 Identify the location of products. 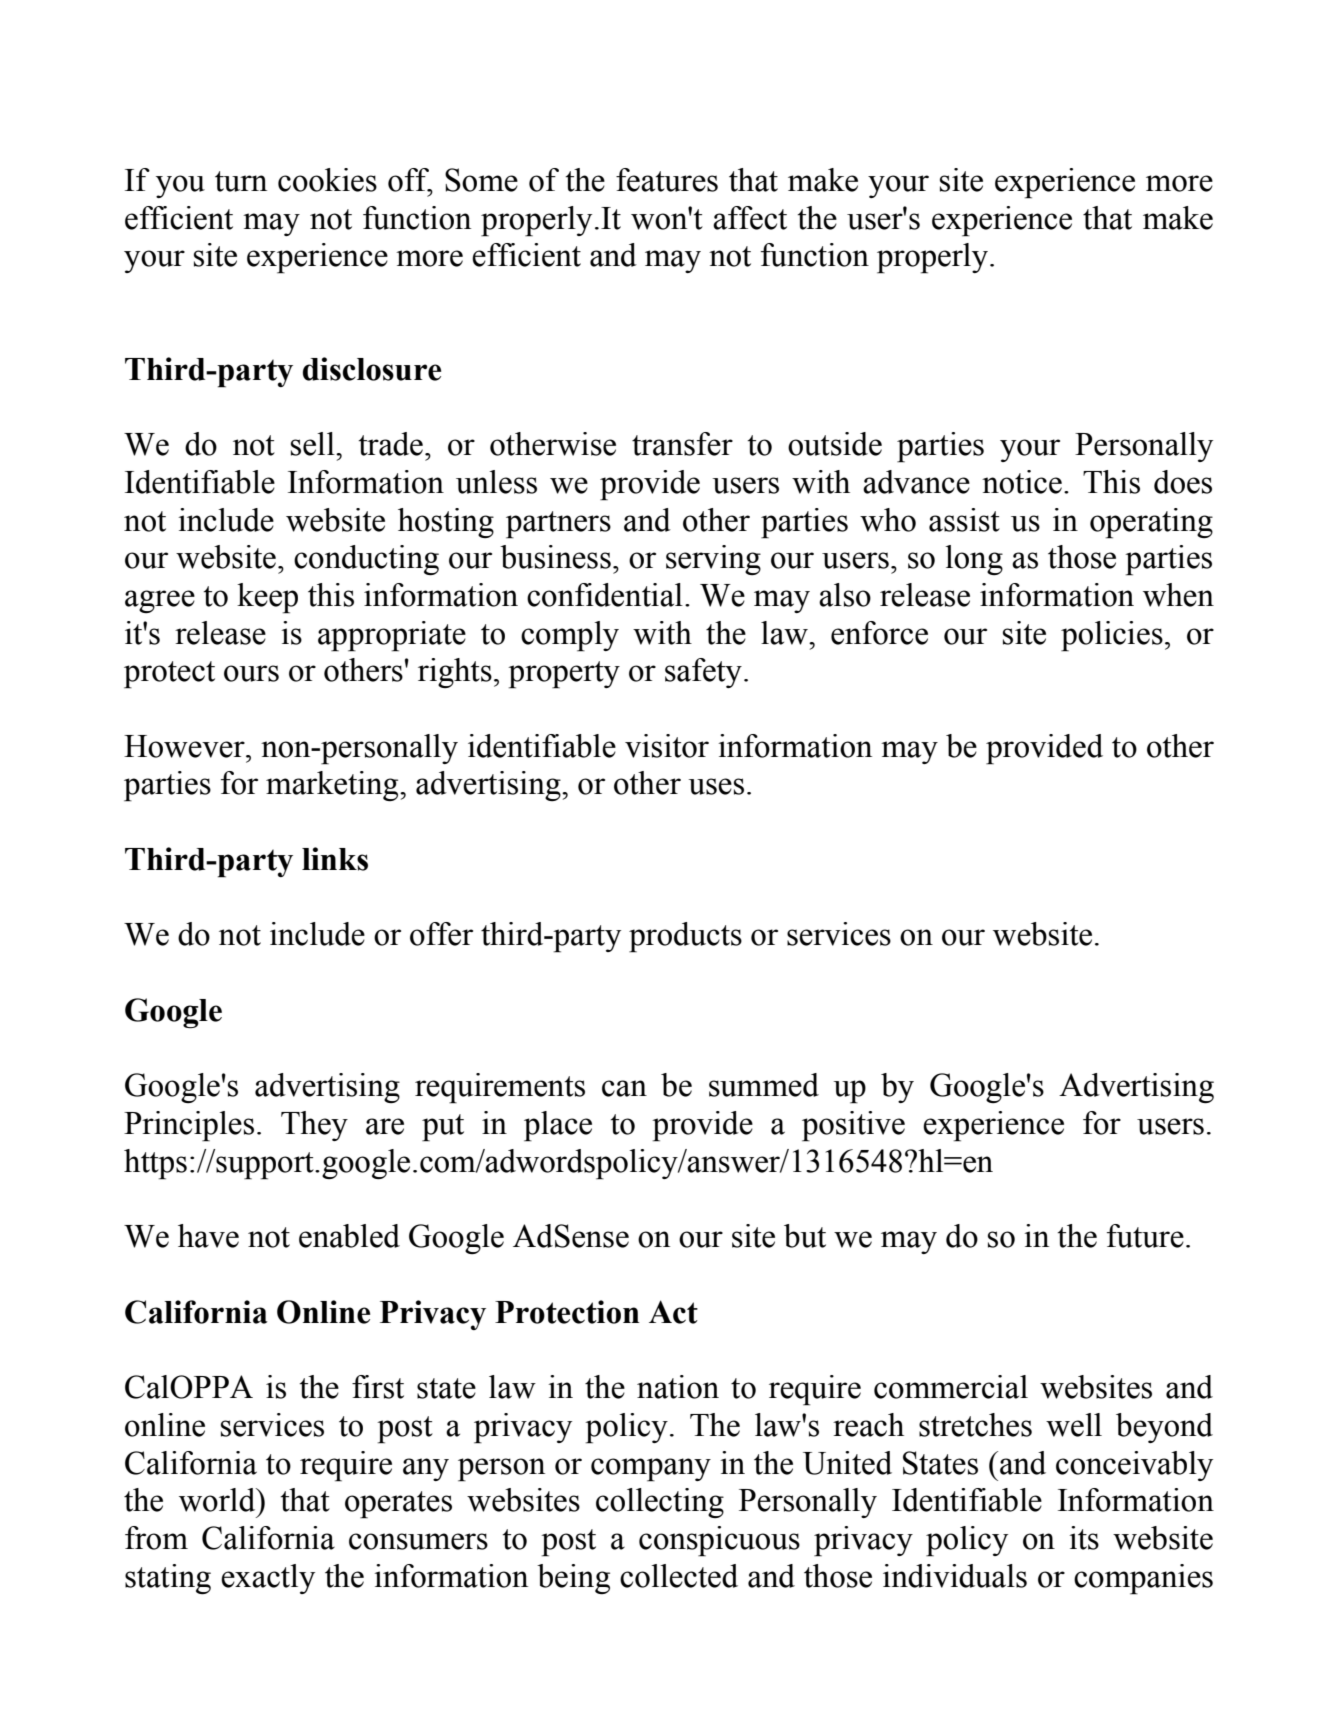
(685, 937).
